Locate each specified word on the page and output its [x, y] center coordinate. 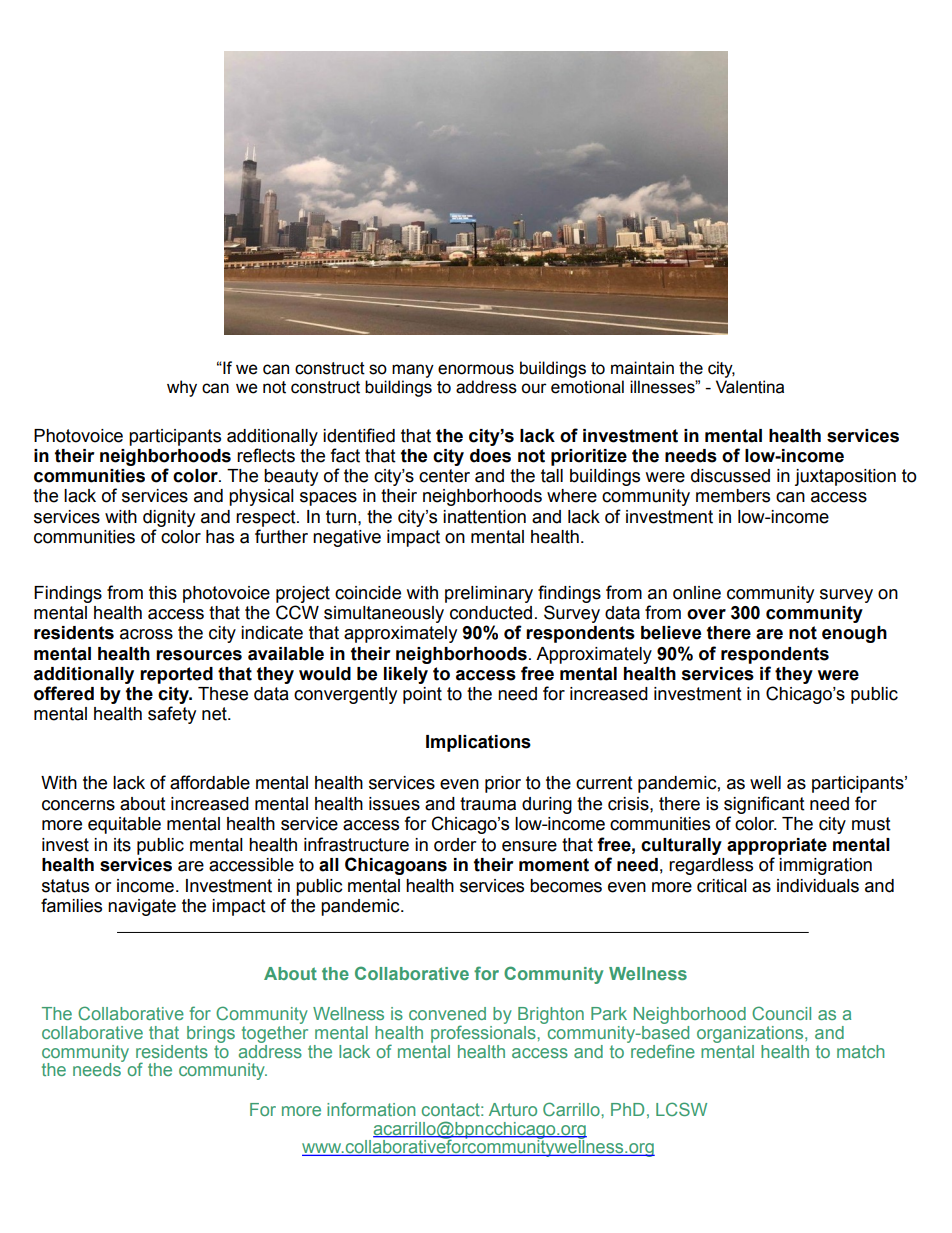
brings [211, 1034]
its [122, 845]
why [182, 388]
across [146, 634]
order [455, 845]
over [706, 614]
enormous [476, 369]
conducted [491, 613]
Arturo [513, 1109]
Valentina [750, 387]
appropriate [777, 846]
